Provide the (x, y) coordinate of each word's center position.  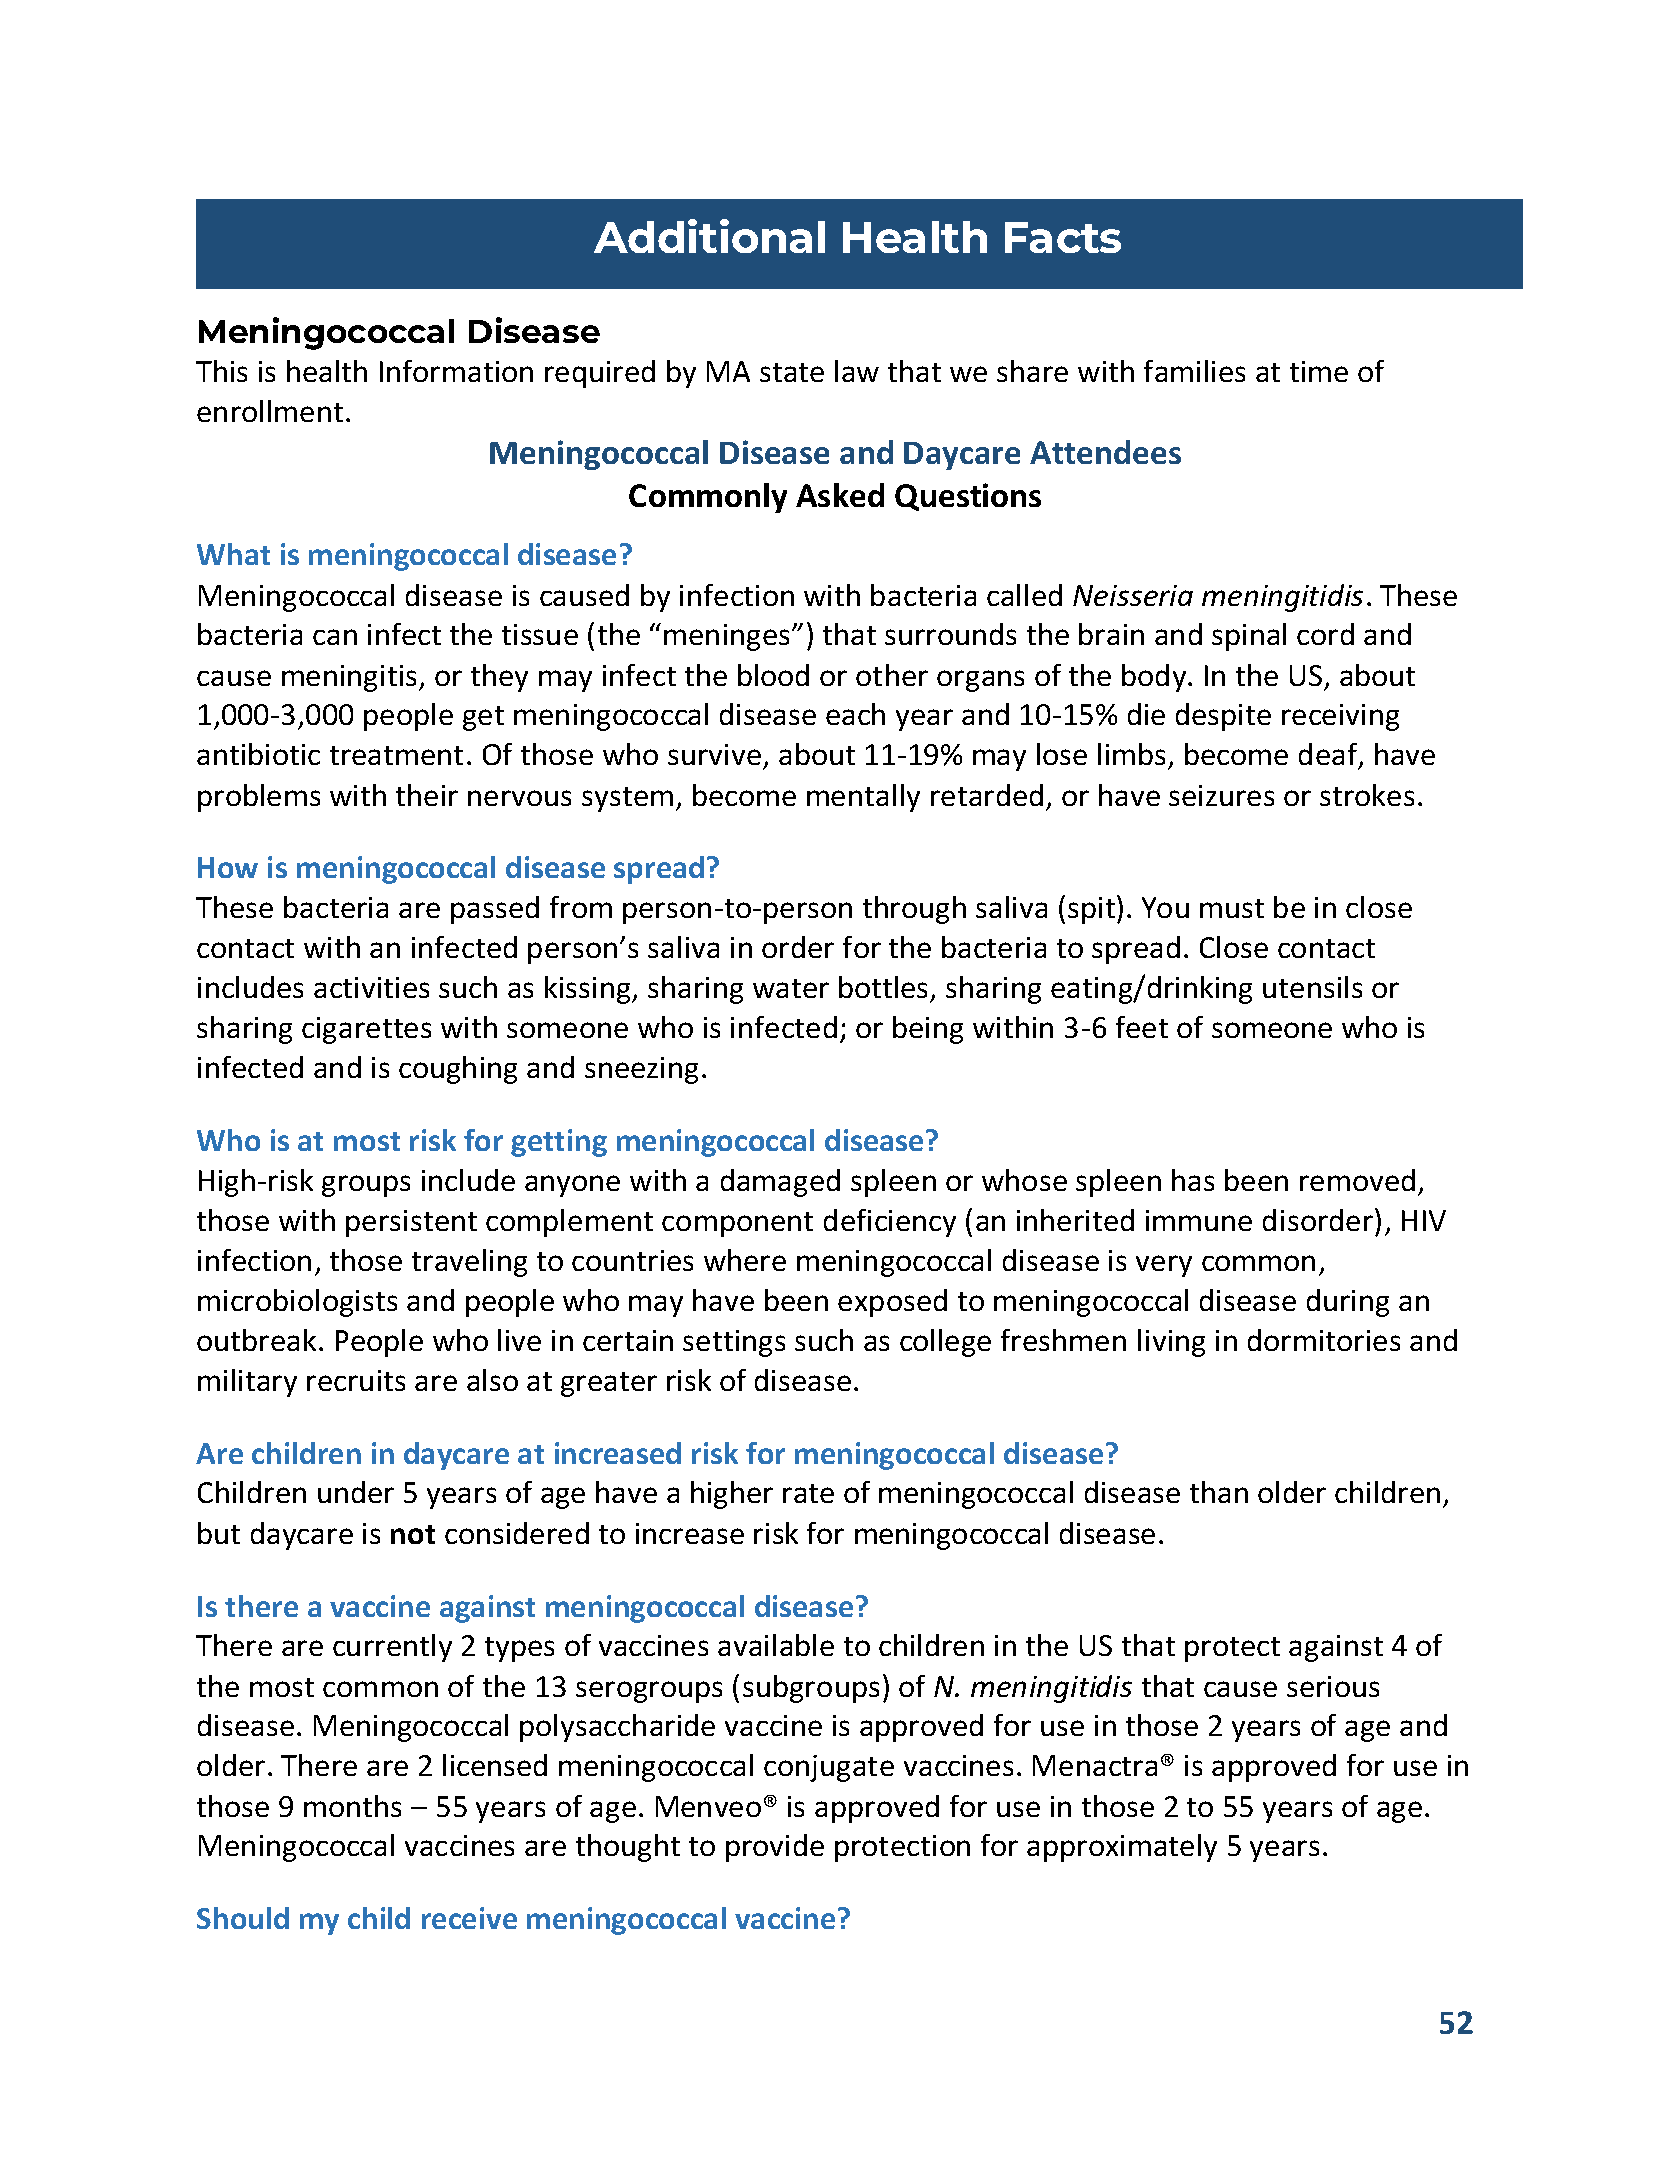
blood (773, 675)
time (1319, 371)
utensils (1312, 987)
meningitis (351, 678)
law (857, 371)
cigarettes (366, 1030)
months (352, 1806)
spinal (1249, 637)
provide (775, 1848)
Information (456, 371)
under (356, 1492)
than (1219, 1492)
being (928, 1030)
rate (808, 1493)
